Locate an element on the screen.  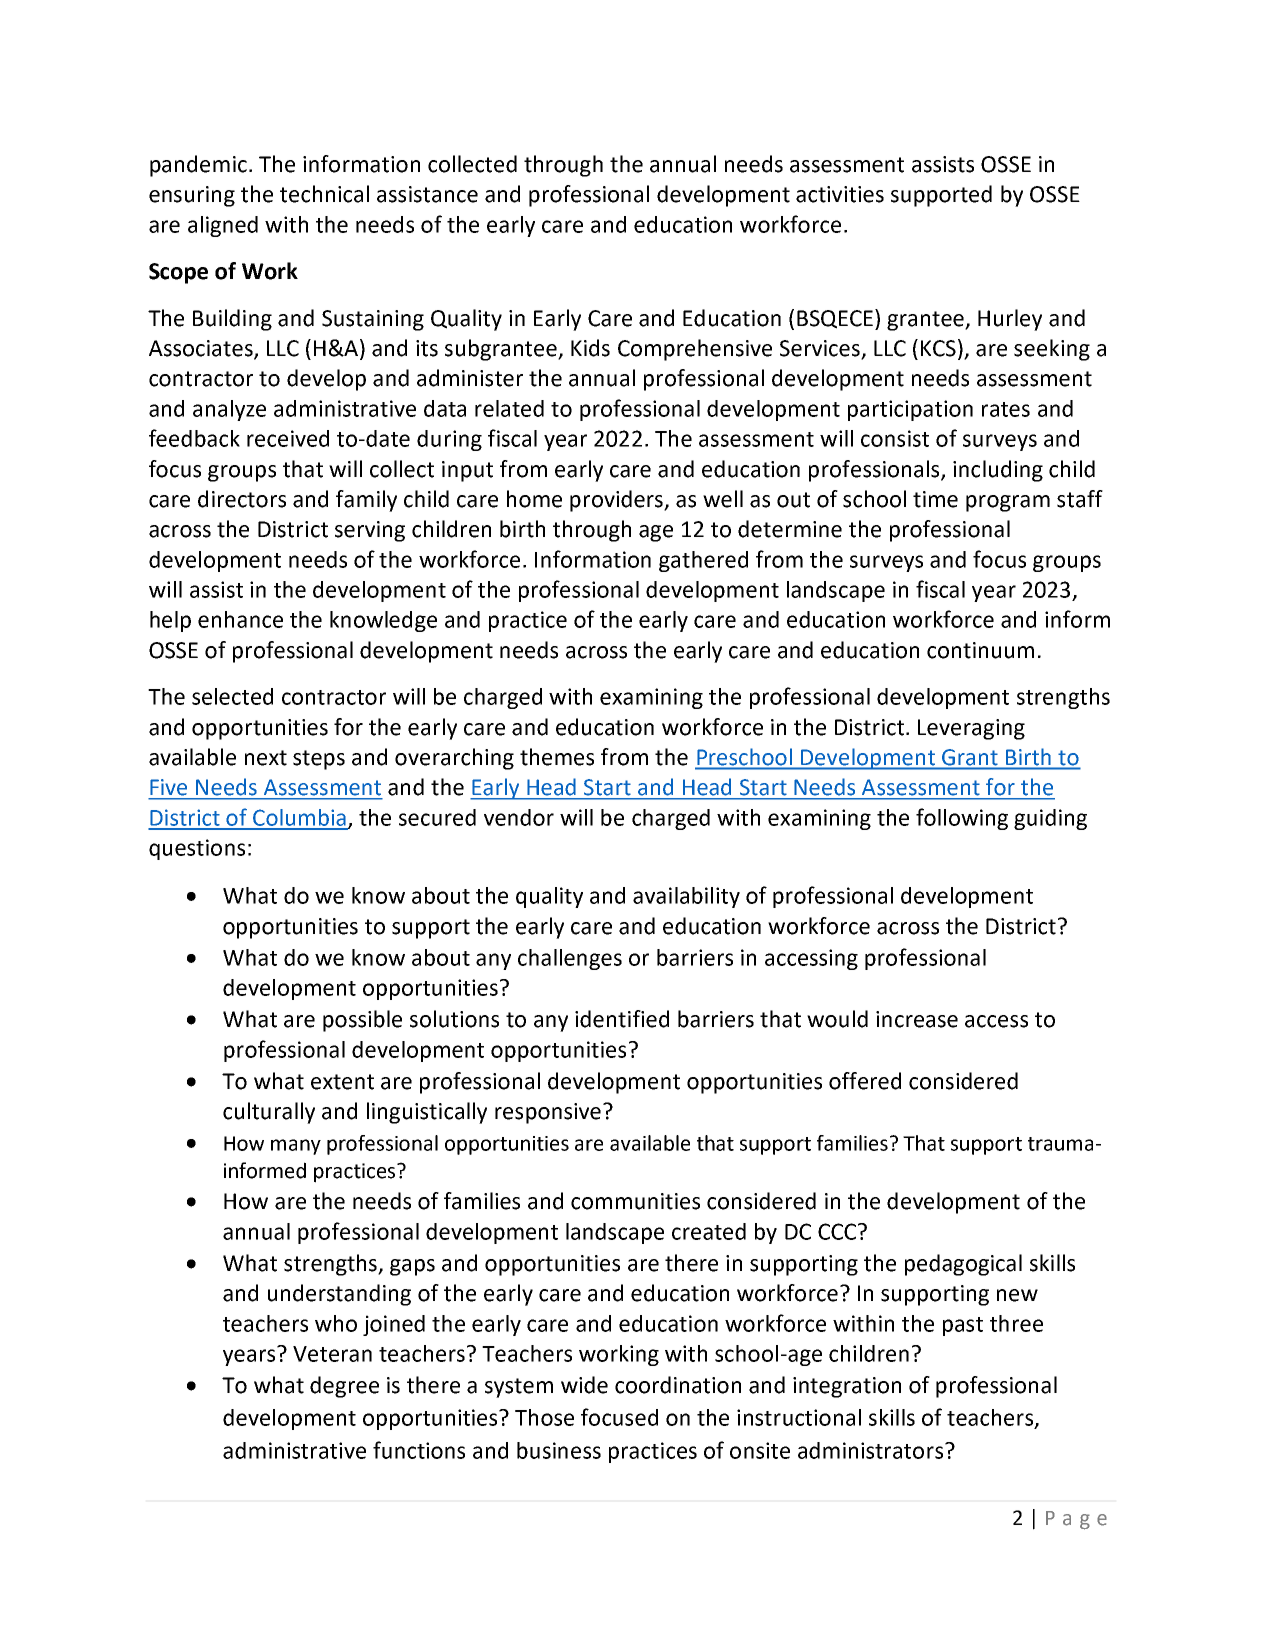
degree is located at coordinates (344, 1387).
